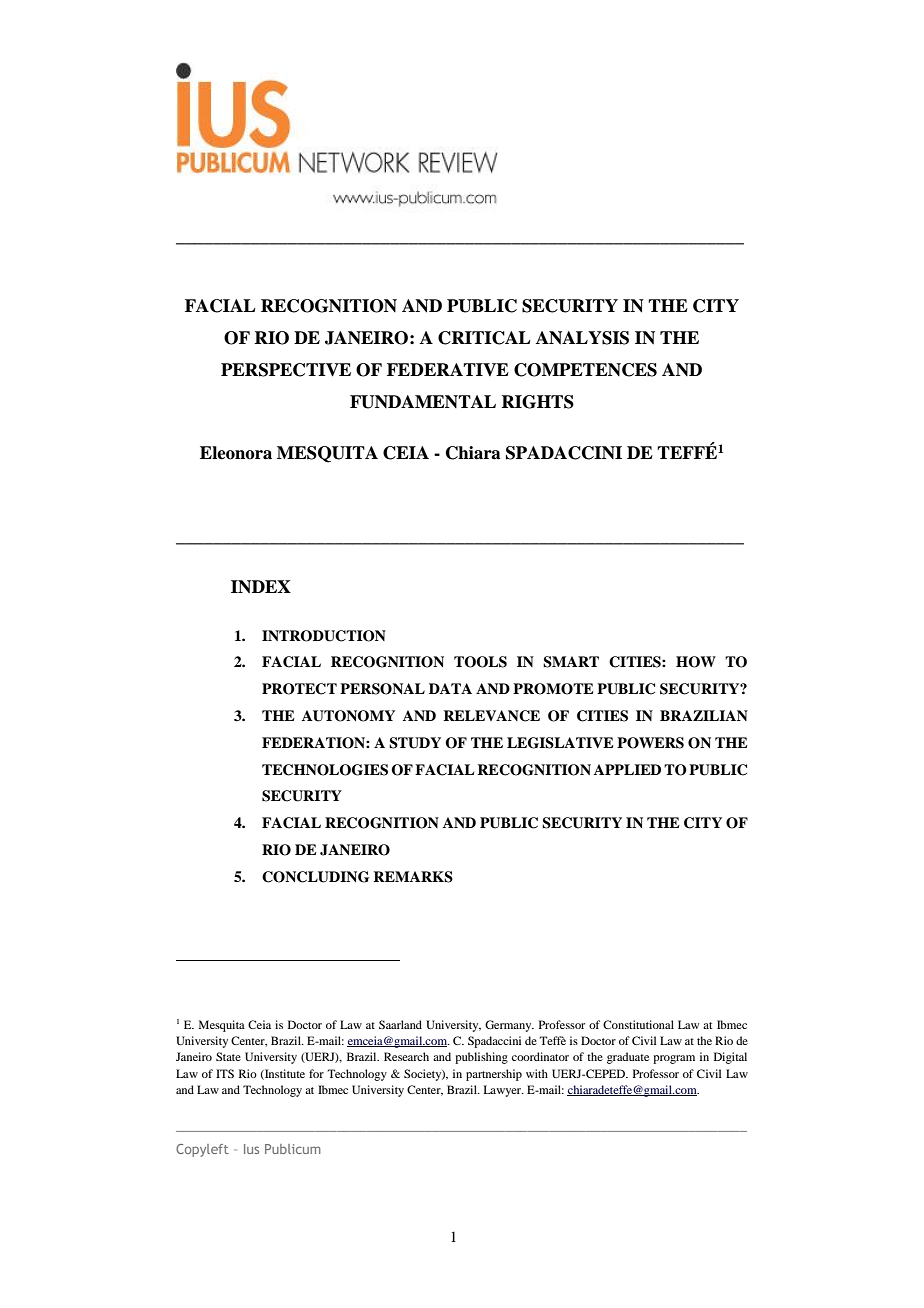  What do you see at coordinates (674, 1059) in the image?
I see `program` at bounding box center [674, 1059].
